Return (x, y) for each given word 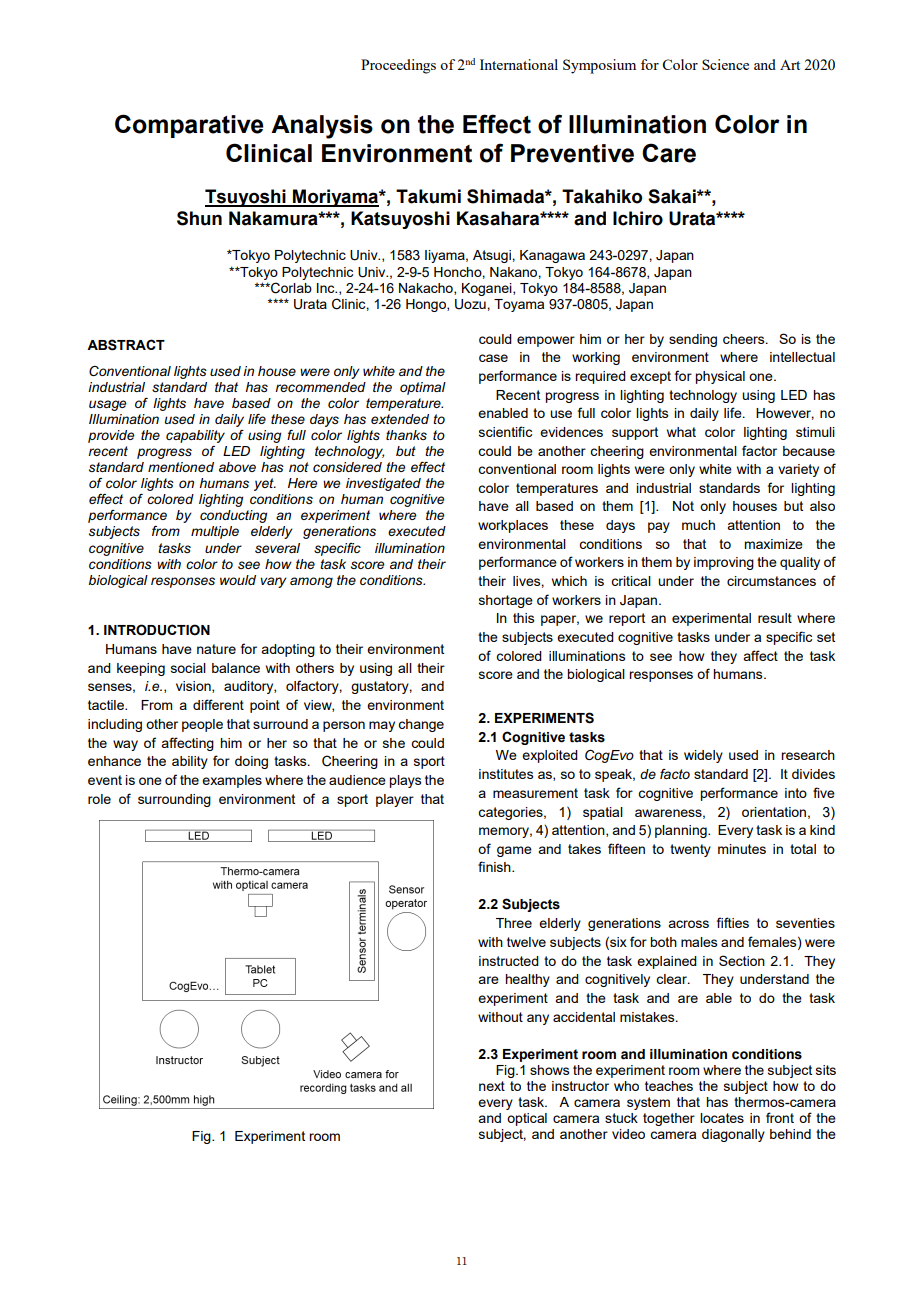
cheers (745, 339)
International (519, 64)
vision (194, 687)
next (492, 1086)
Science (725, 64)
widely (703, 756)
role (99, 799)
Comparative (189, 126)
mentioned (181, 467)
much (698, 525)
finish (495, 866)
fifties (733, 922)
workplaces (513, 526)
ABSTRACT (126, 345)
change (421, 725)
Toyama (519, 305)
